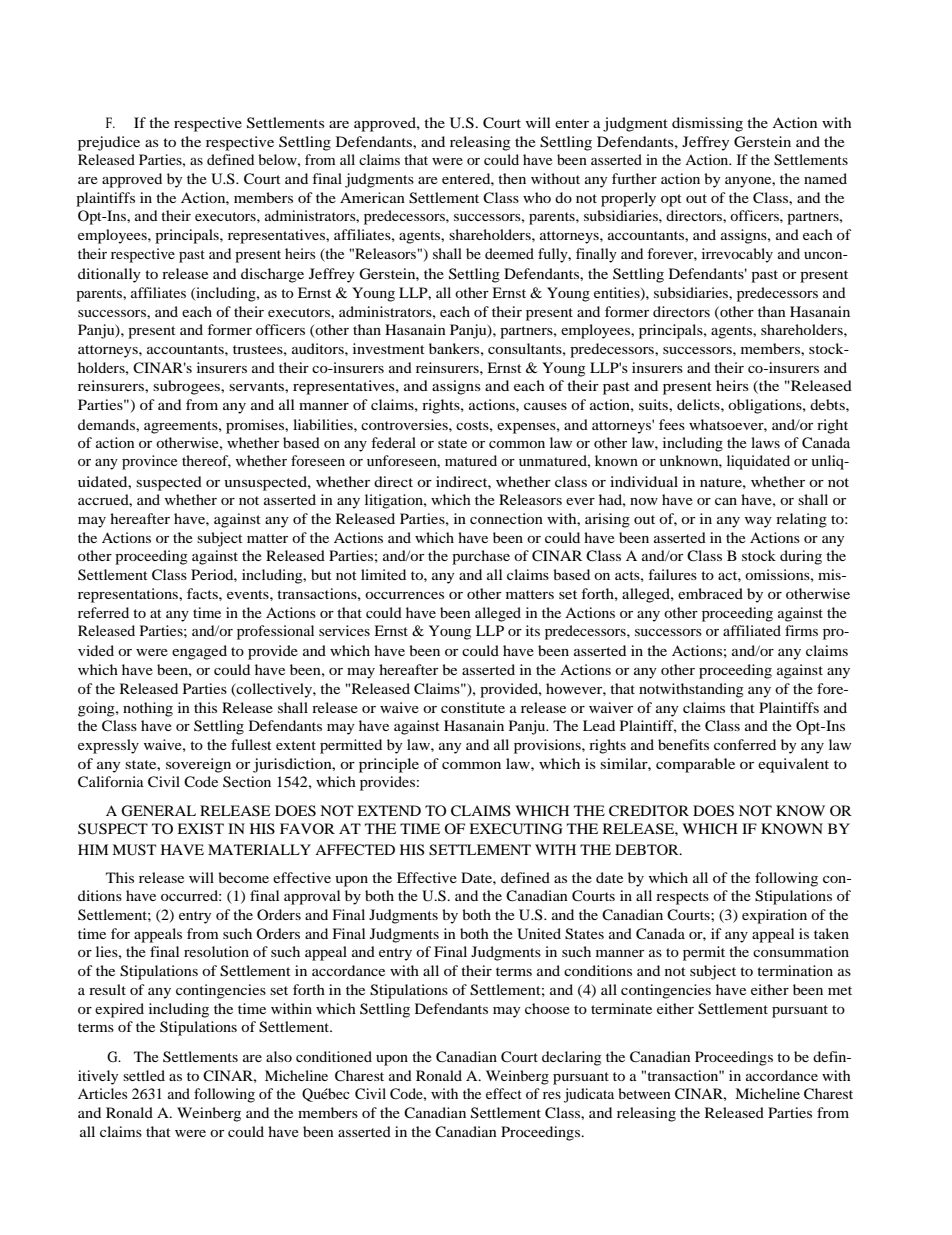 The width and height of the page is (952, 1235). Describe the element at coordinates (707, 124) in the page. I see `dismissing` at that location.
